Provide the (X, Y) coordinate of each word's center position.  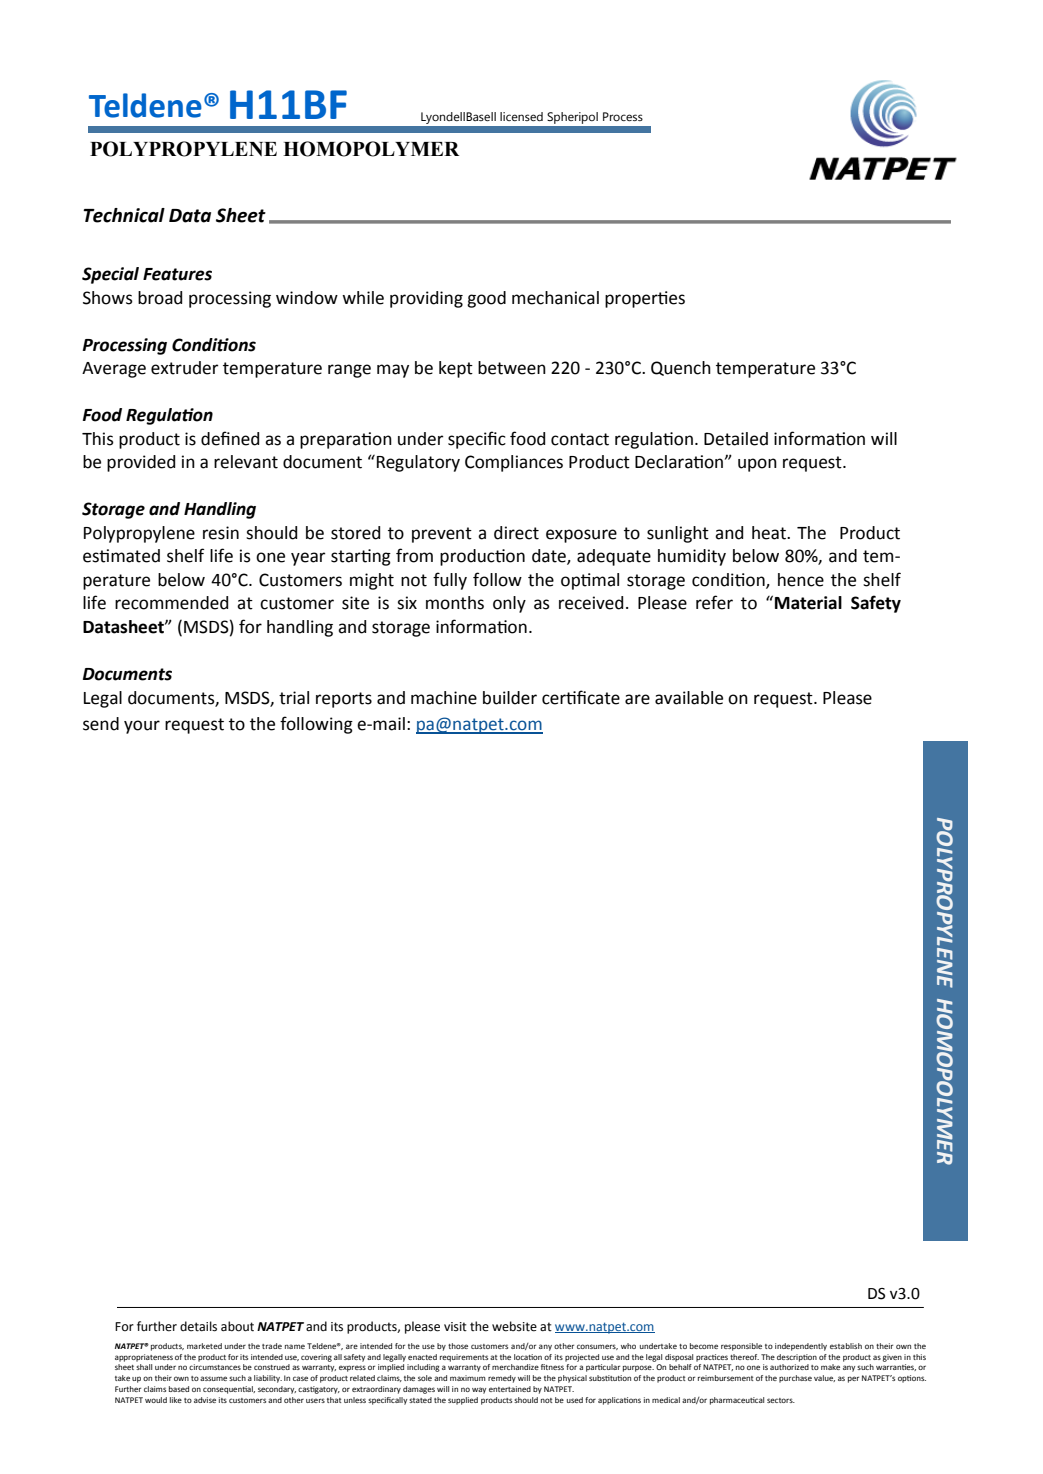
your (142, 727)
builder (510, 698)
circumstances (215, 1367)
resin (221, 533)
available (689, 698)
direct (516, 533)
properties (645, 299)
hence (801, 580)
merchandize (515, 1367)
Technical (124, 215)
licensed (521, 116)
